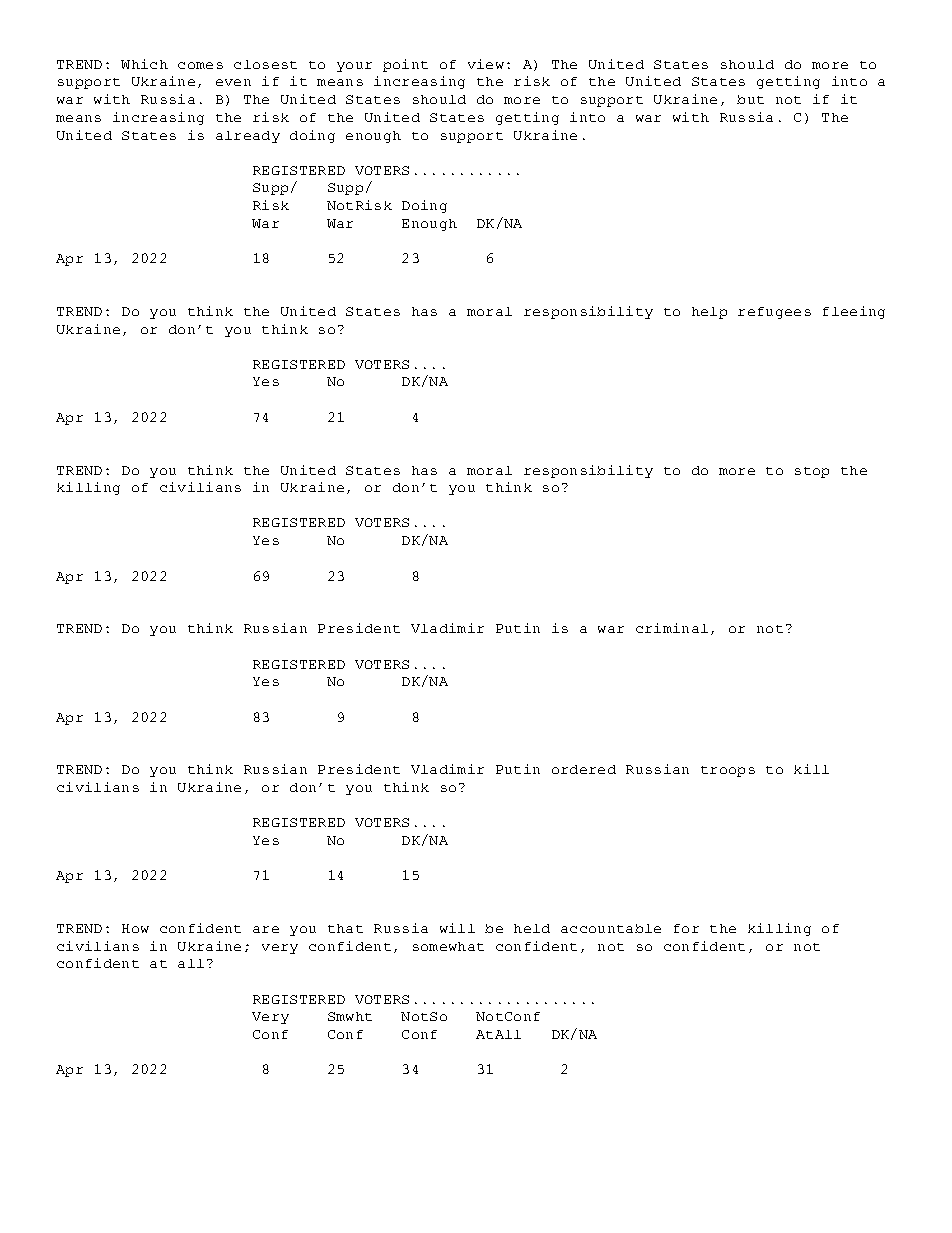 This image has width=952, height=1233. I want to click on refugees, so click(774, 313).
